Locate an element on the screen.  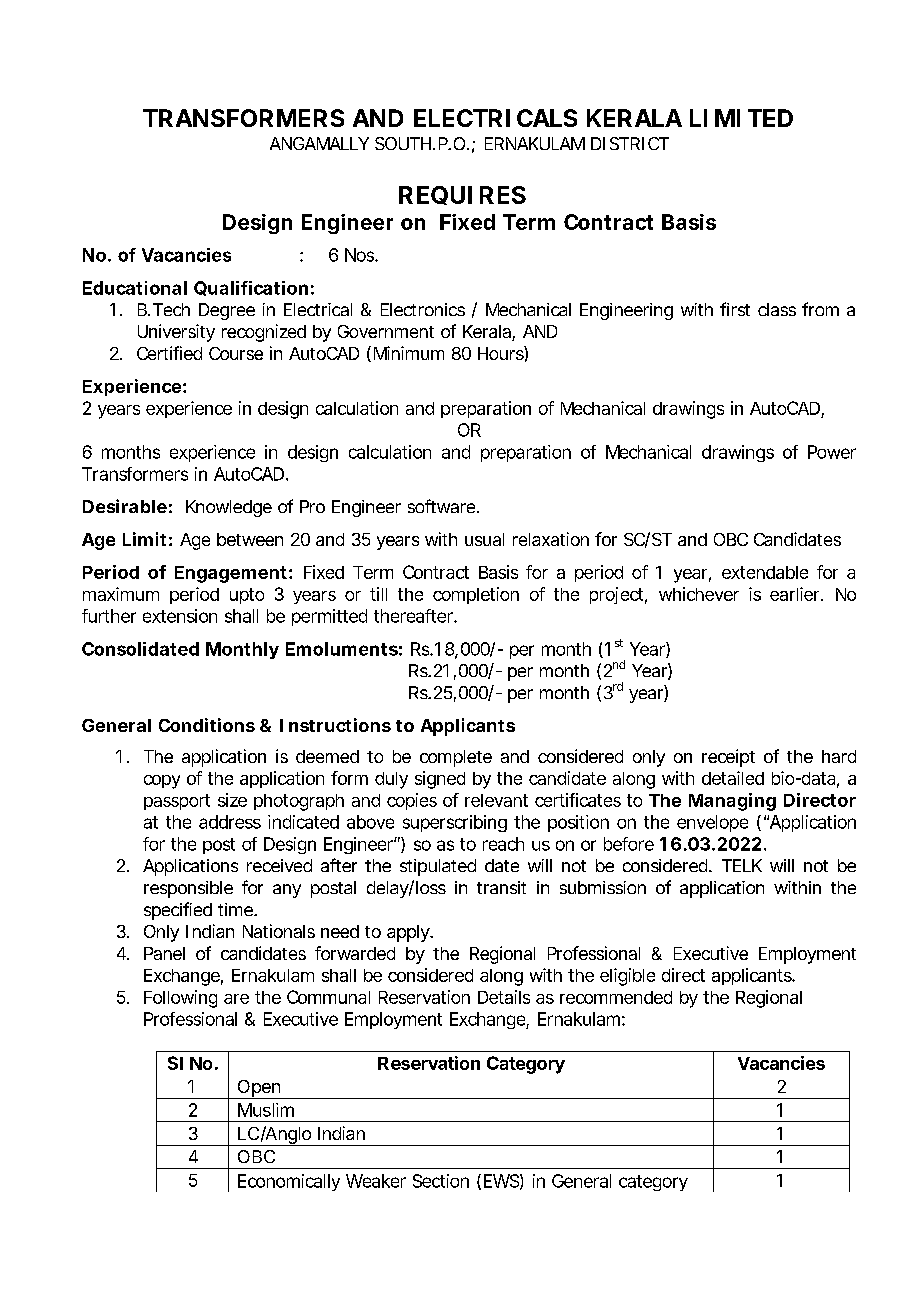
completion is located at coordinates (476, 595).
